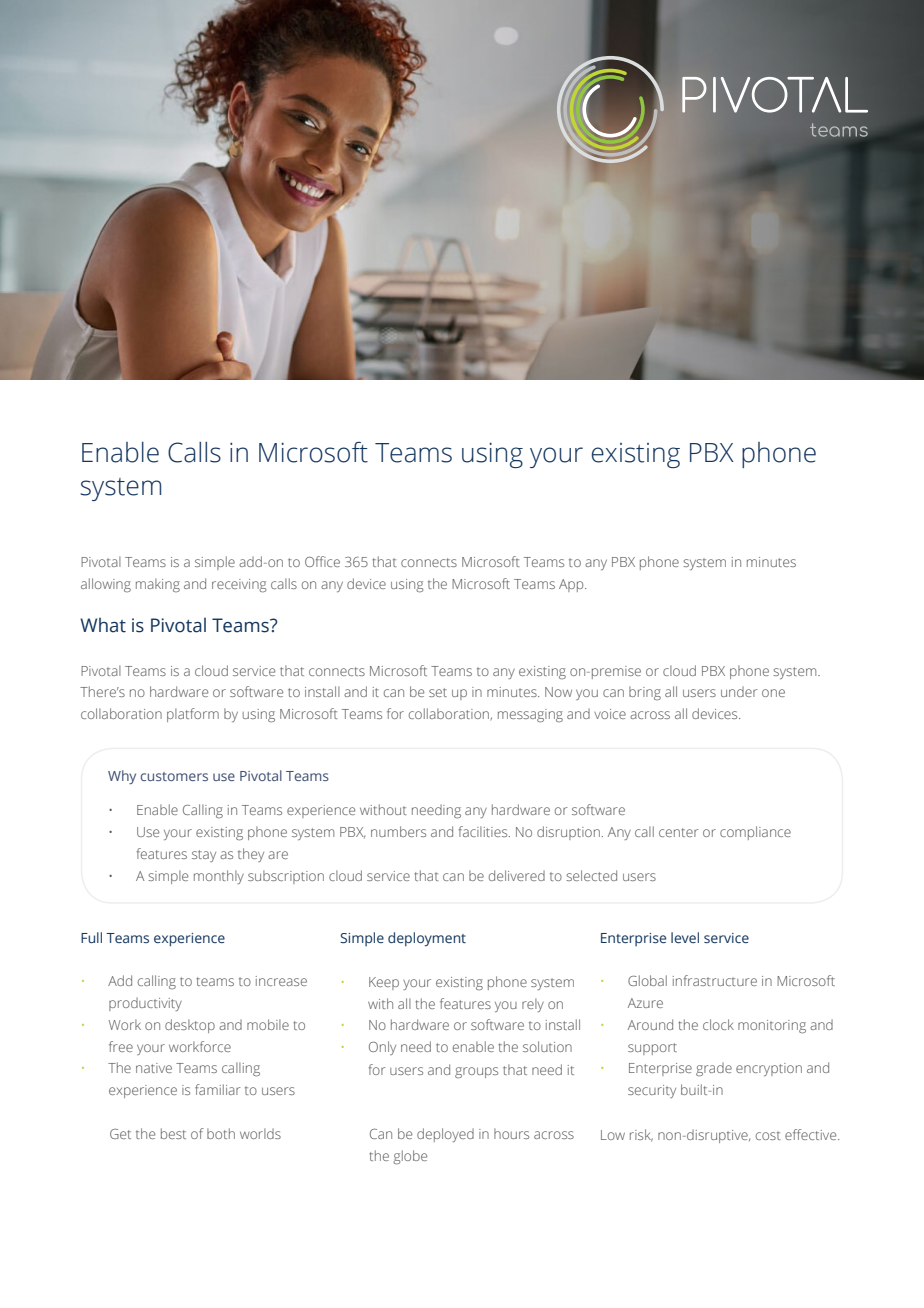 Image resolution: width=924 pixels, height=1308 pixels. What do you see at coordinates (158, 585) in the screenshot?
I see `making` at bounding box center [158, 585].
